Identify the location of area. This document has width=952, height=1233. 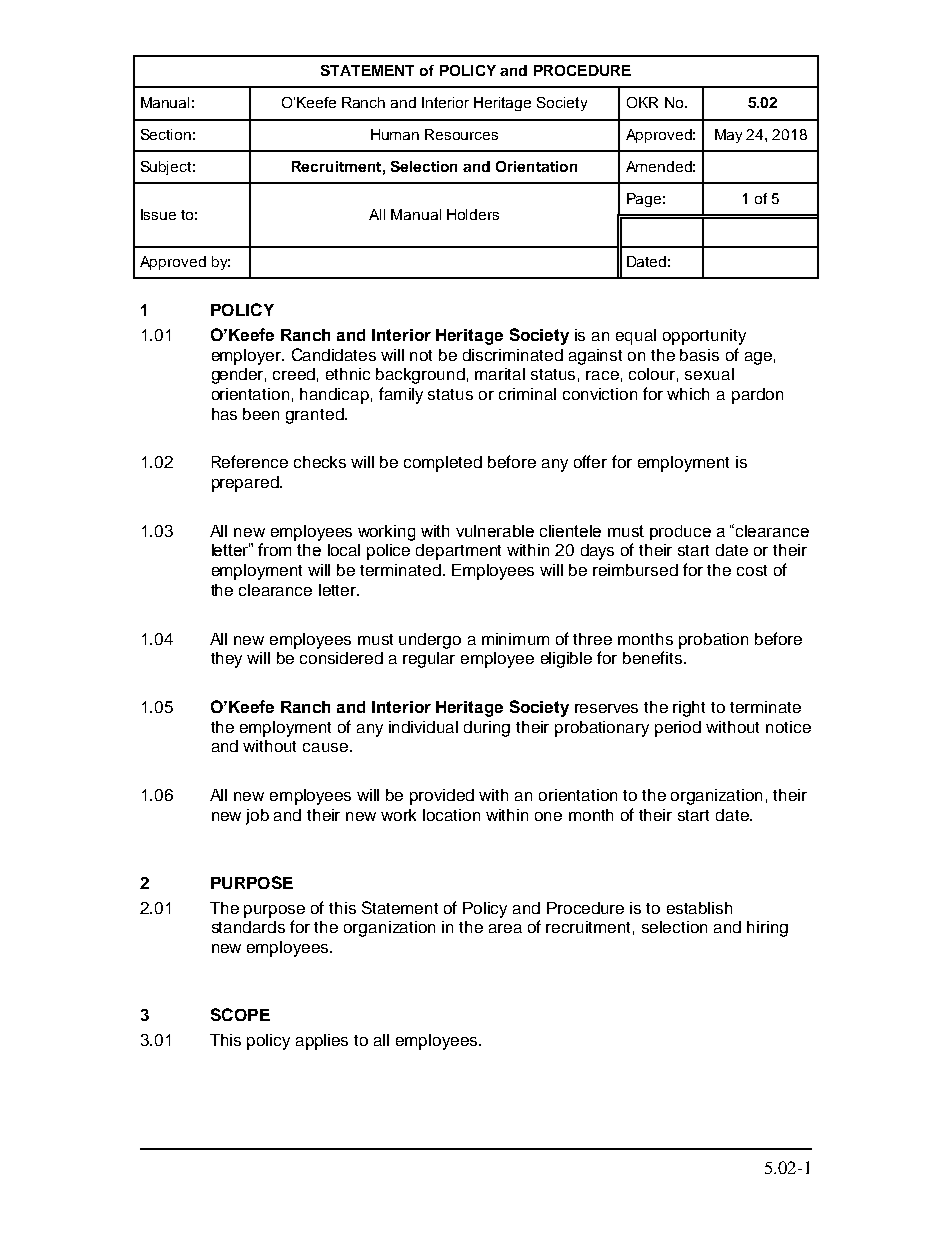
(505, 928).
